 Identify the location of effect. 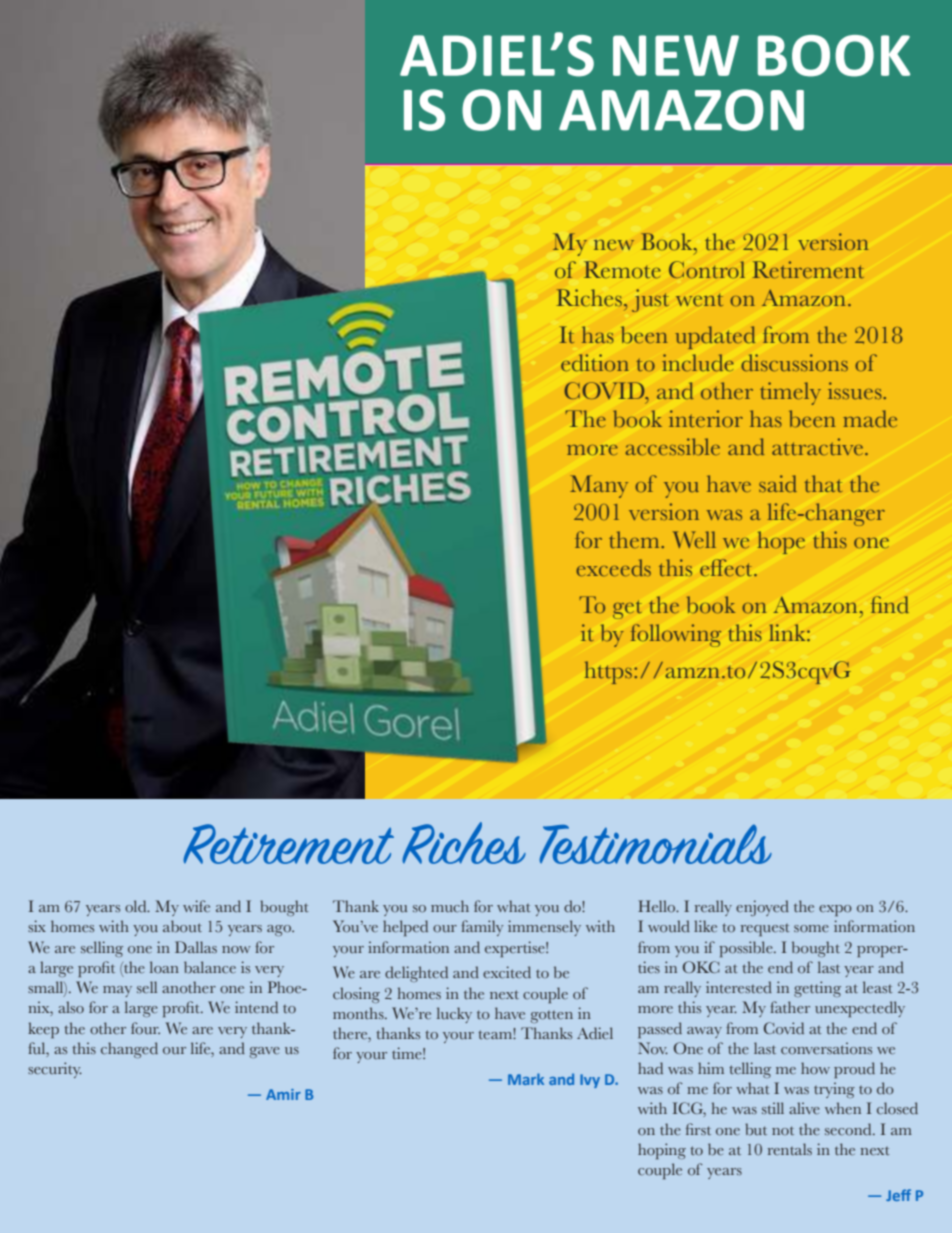
(727, 568).
